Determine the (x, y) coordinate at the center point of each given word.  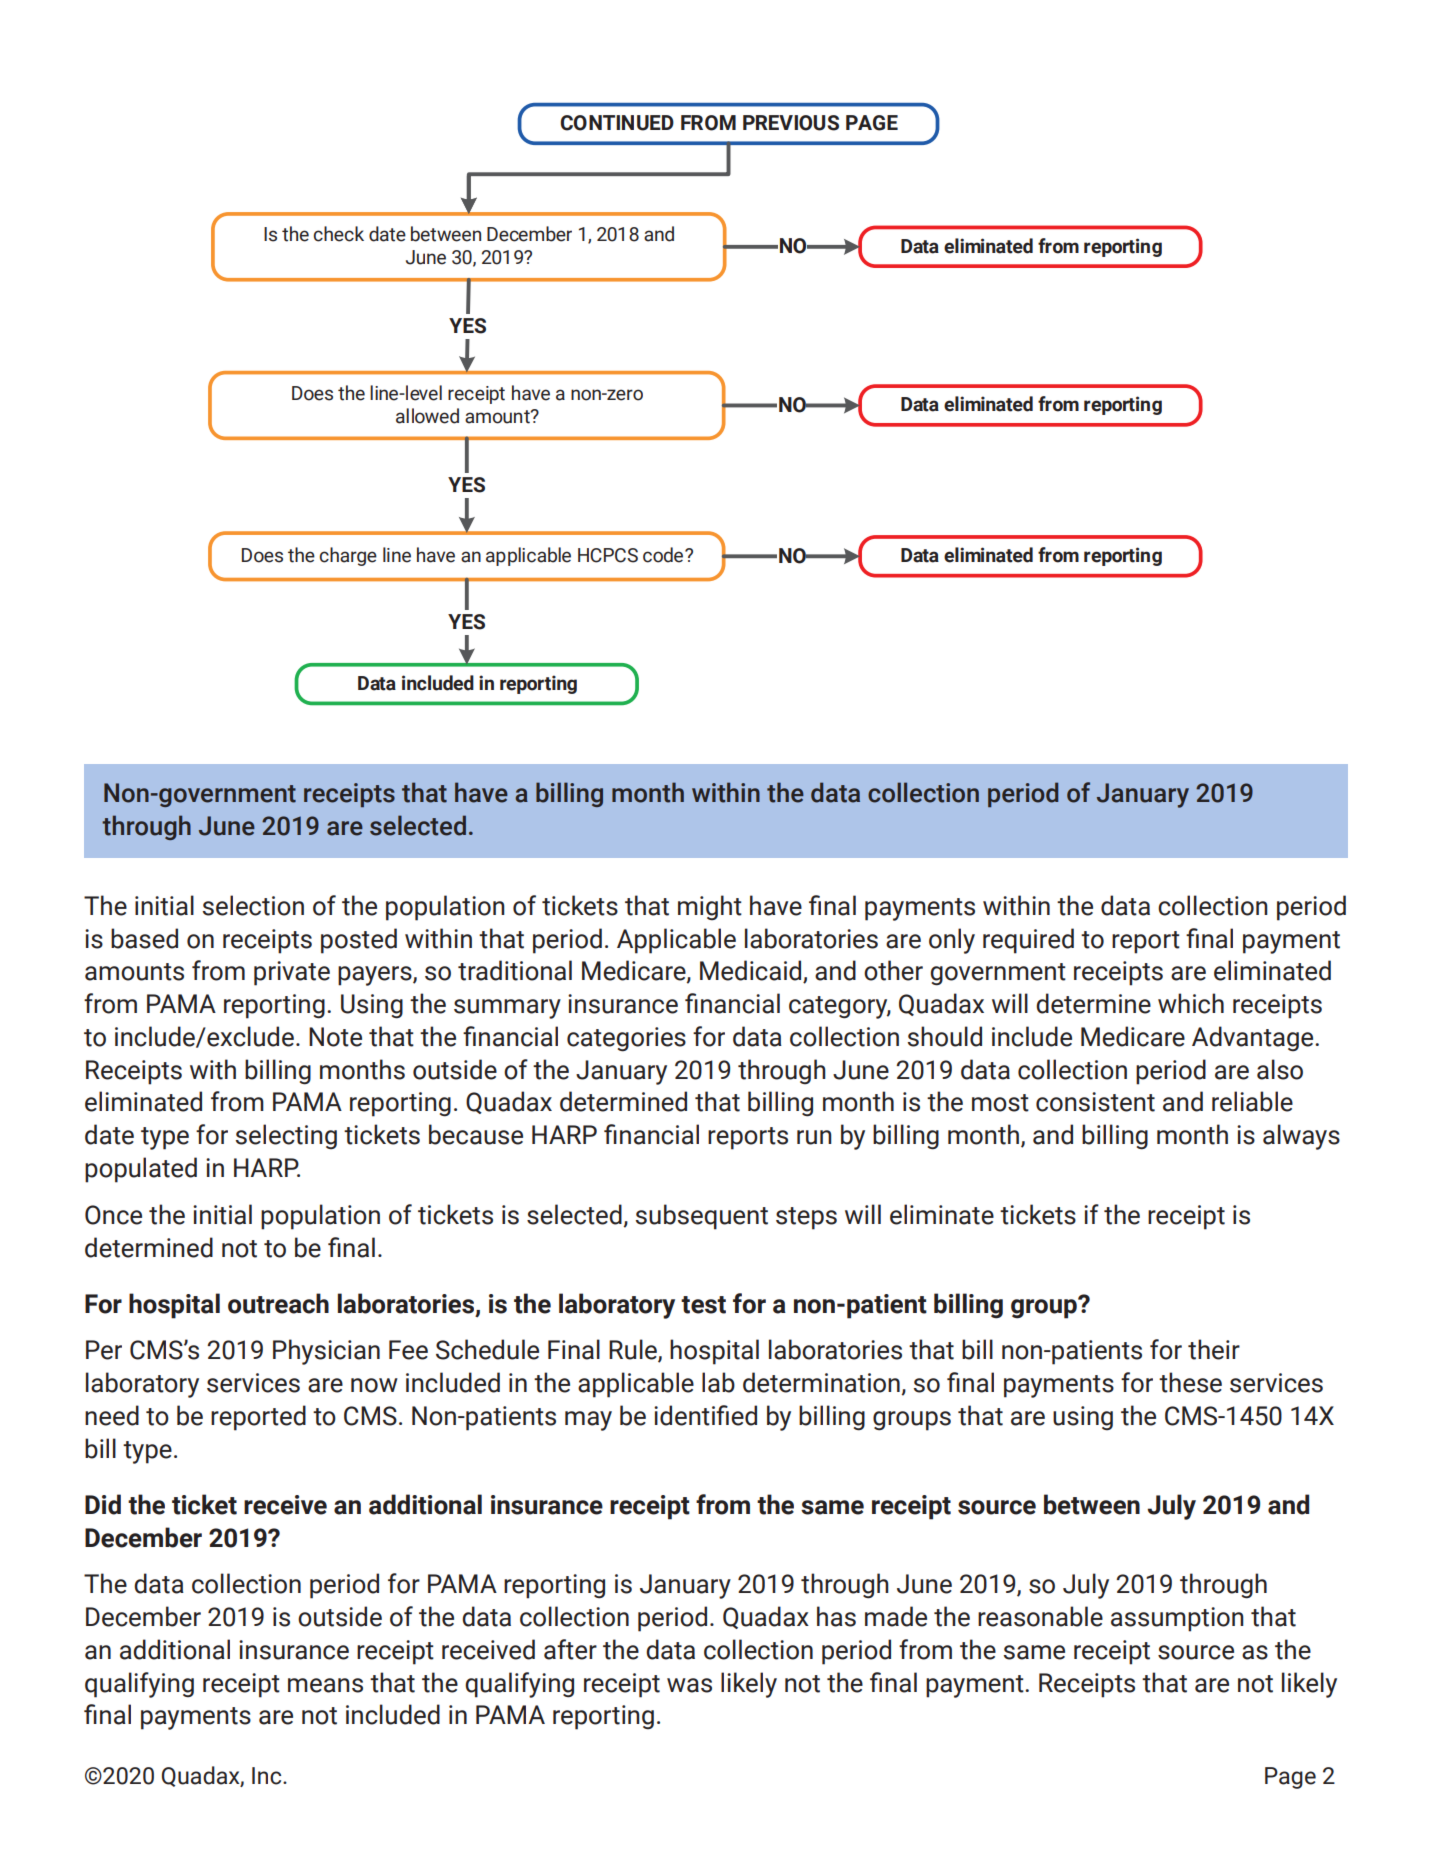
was (689, 1685)
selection (253, 905)
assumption (1177, 1619)
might (710, 908)
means (325, 1685)
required (1028, 941)
